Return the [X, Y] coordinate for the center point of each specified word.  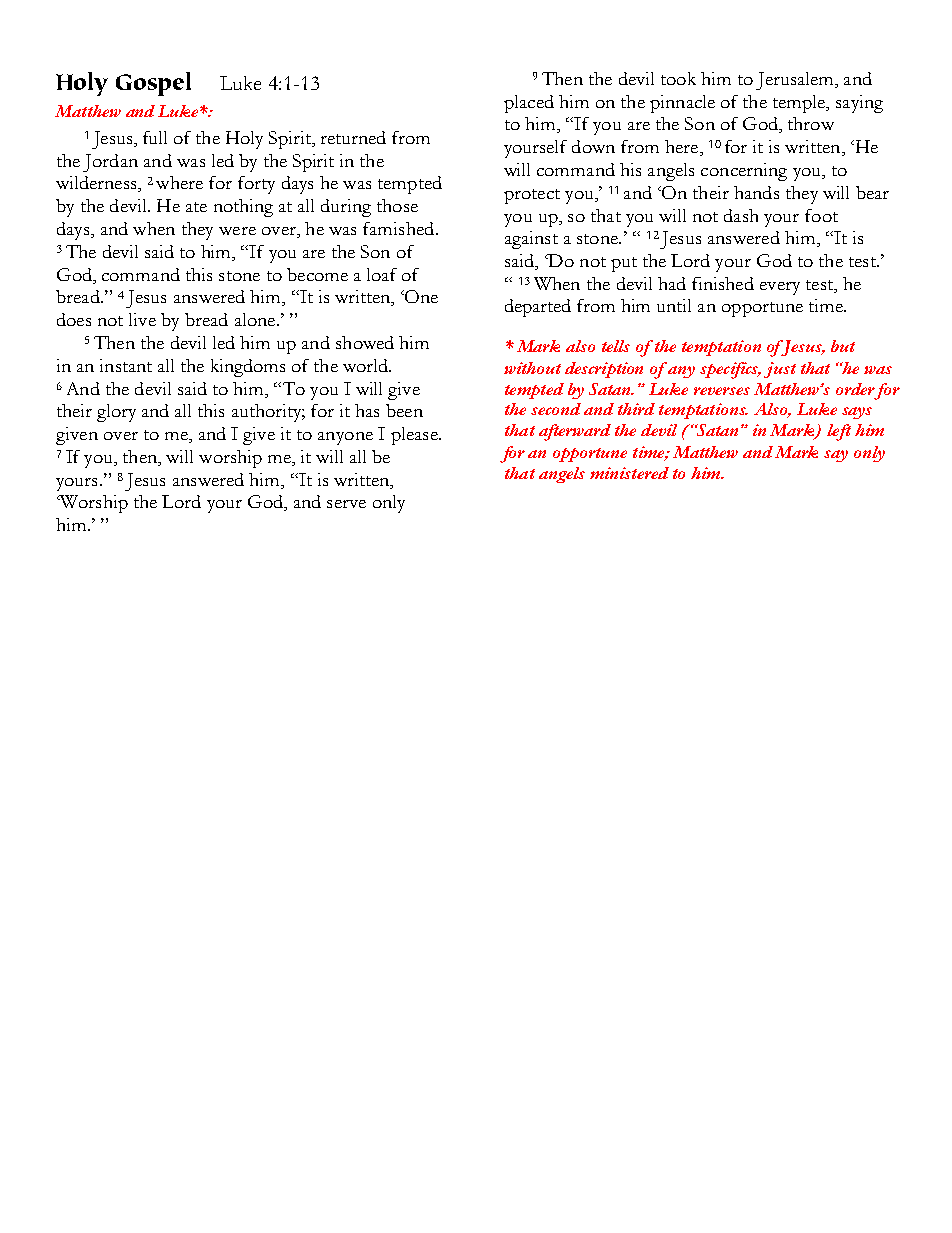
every [780, 288]
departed [538, 308]
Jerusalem [796, 81]
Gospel [153, 84]
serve [346, 504]
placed [529, 104]
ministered [629, 473]
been [404, 410]
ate [196, 207]
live [142, 319]
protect [532, 196]
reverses [722, 391]
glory [116, 413]
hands [756, 192]
